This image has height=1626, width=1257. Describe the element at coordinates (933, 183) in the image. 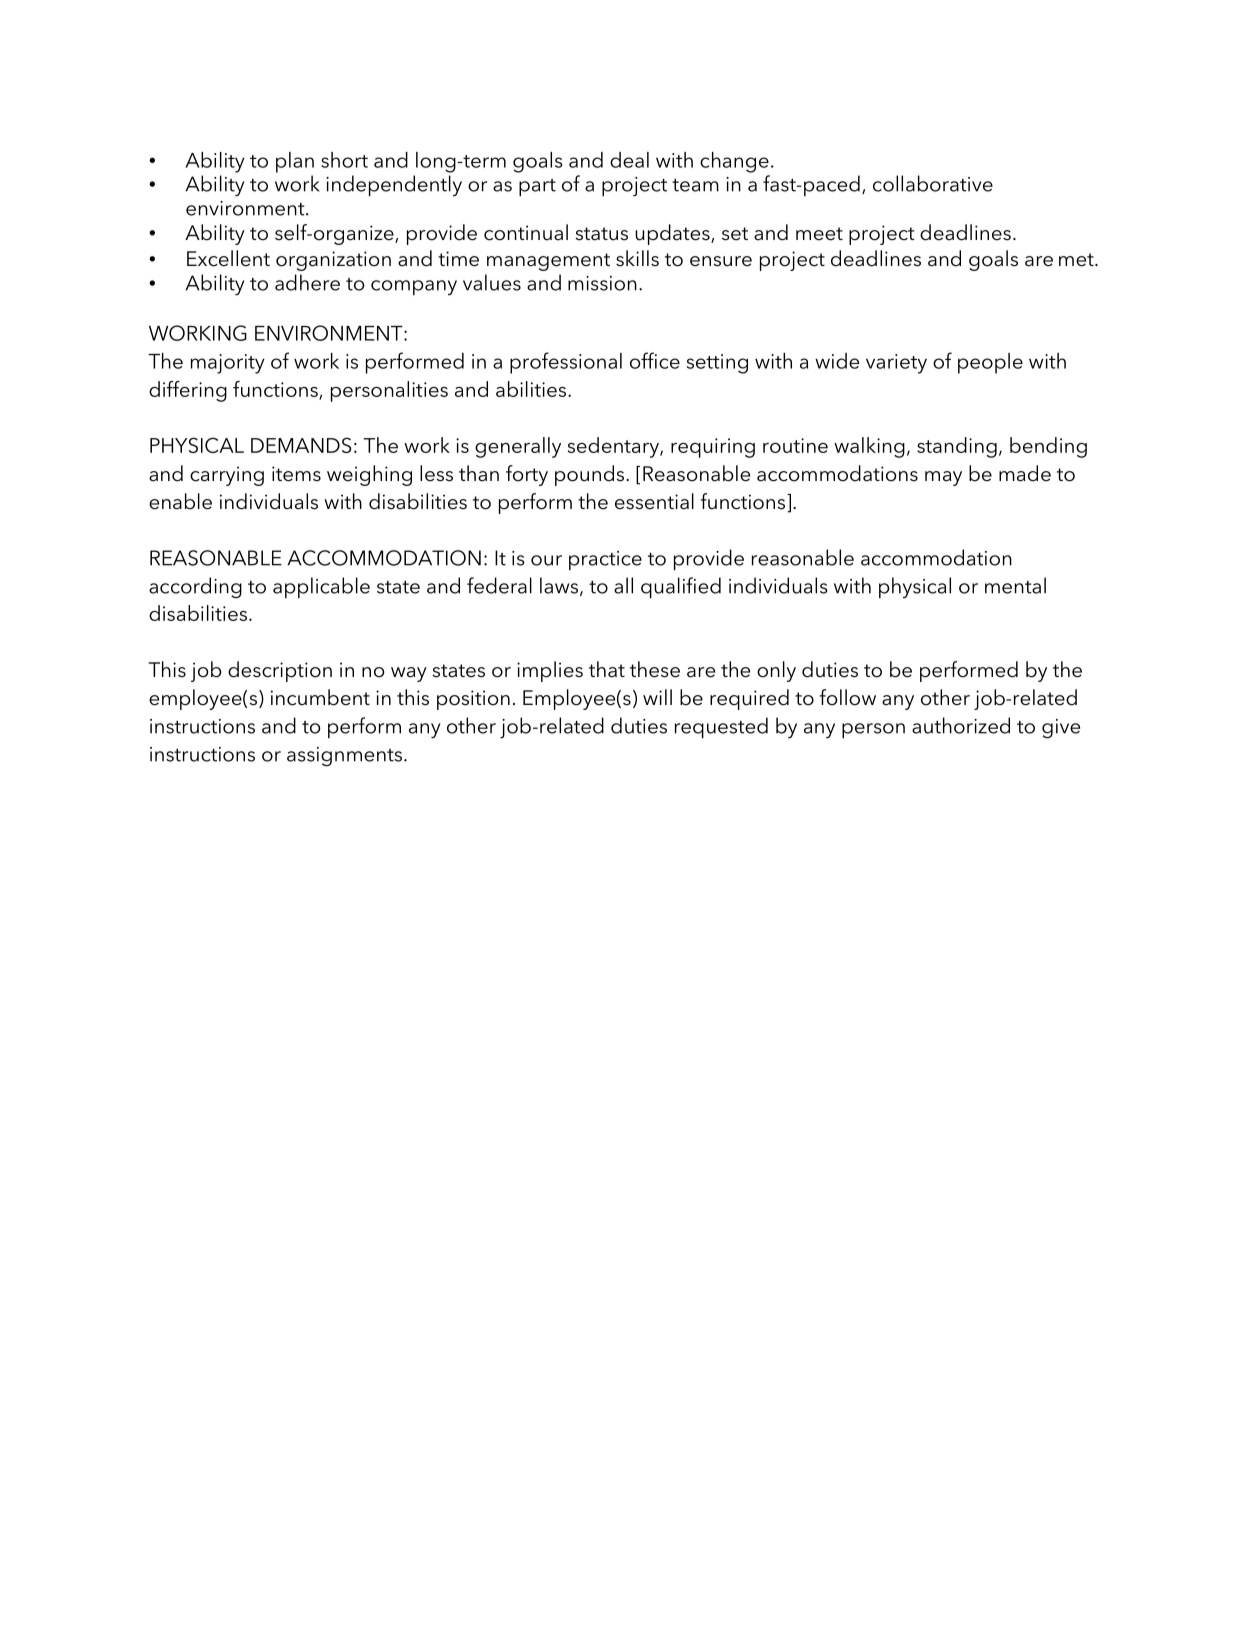

I see `collaborative` at that location.
